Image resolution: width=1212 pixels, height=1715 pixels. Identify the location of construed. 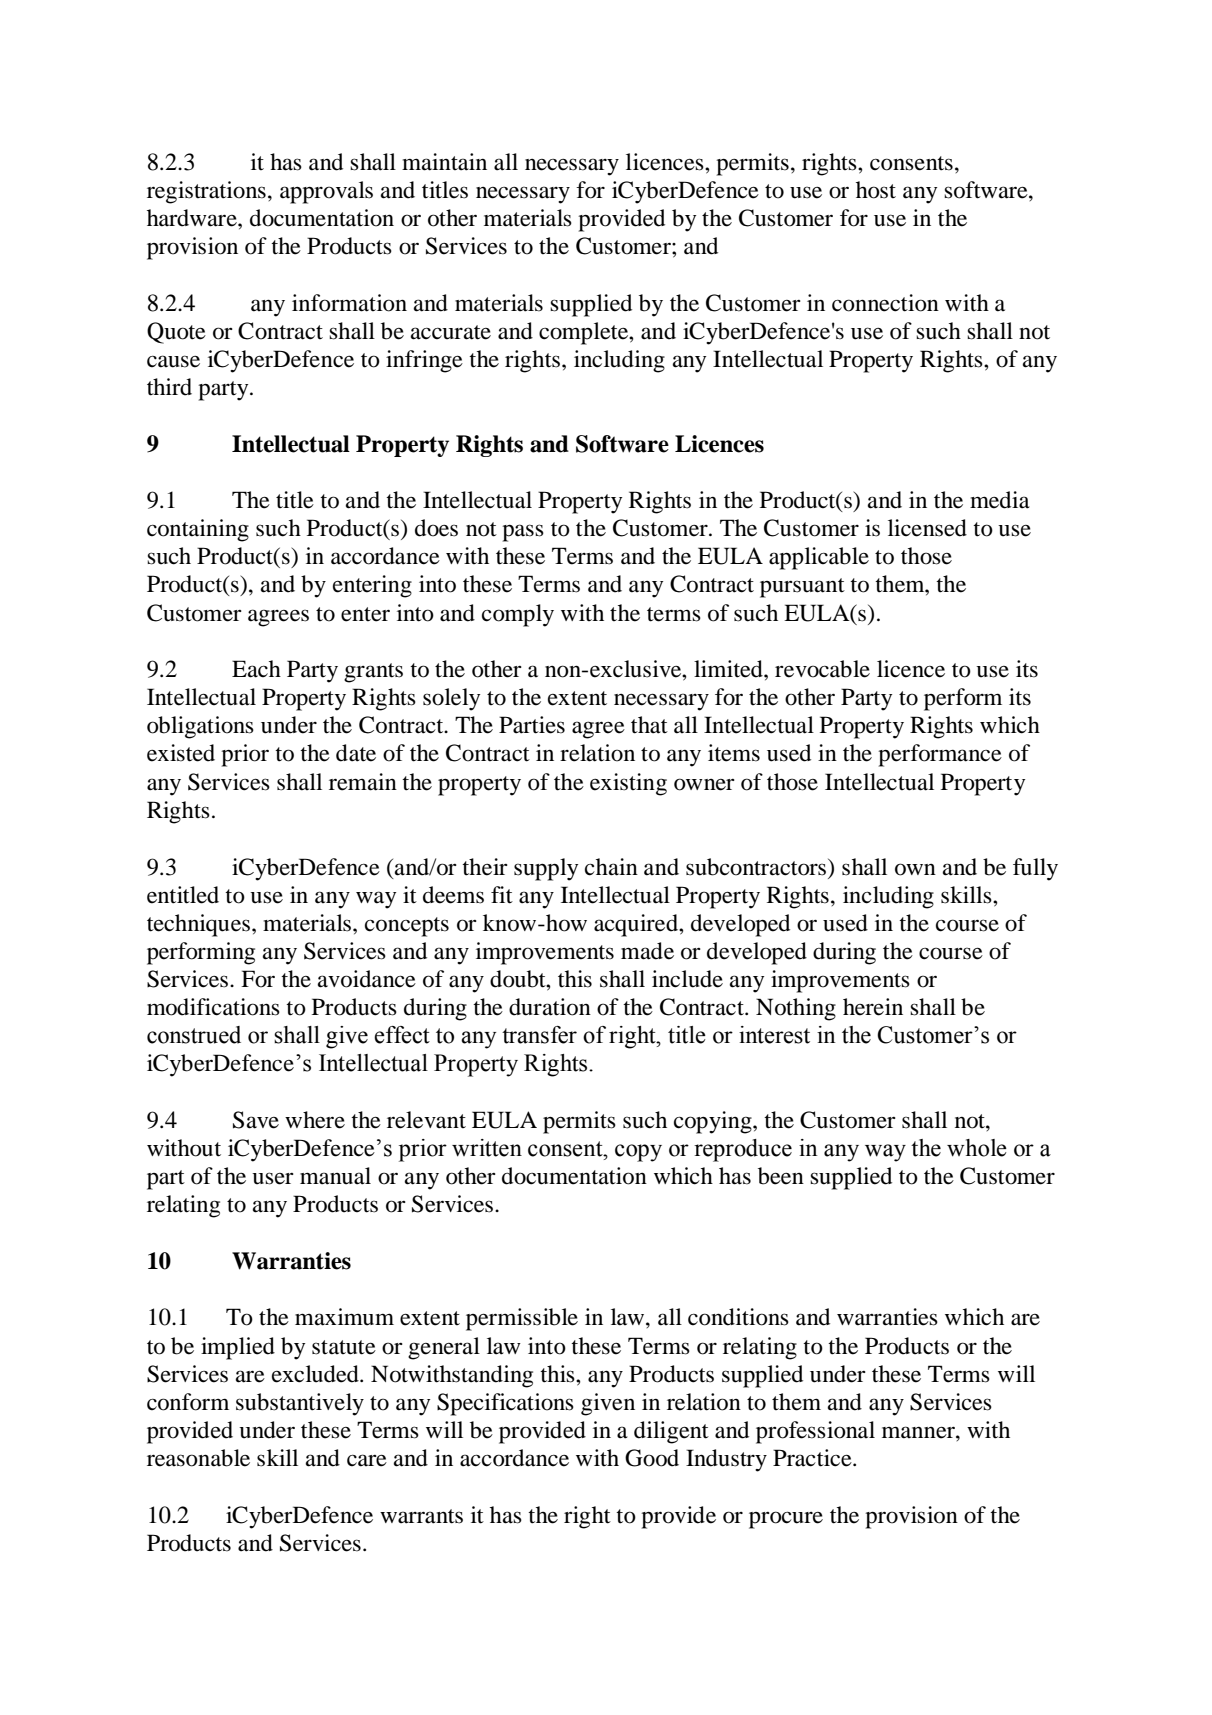
(194, 1035).
